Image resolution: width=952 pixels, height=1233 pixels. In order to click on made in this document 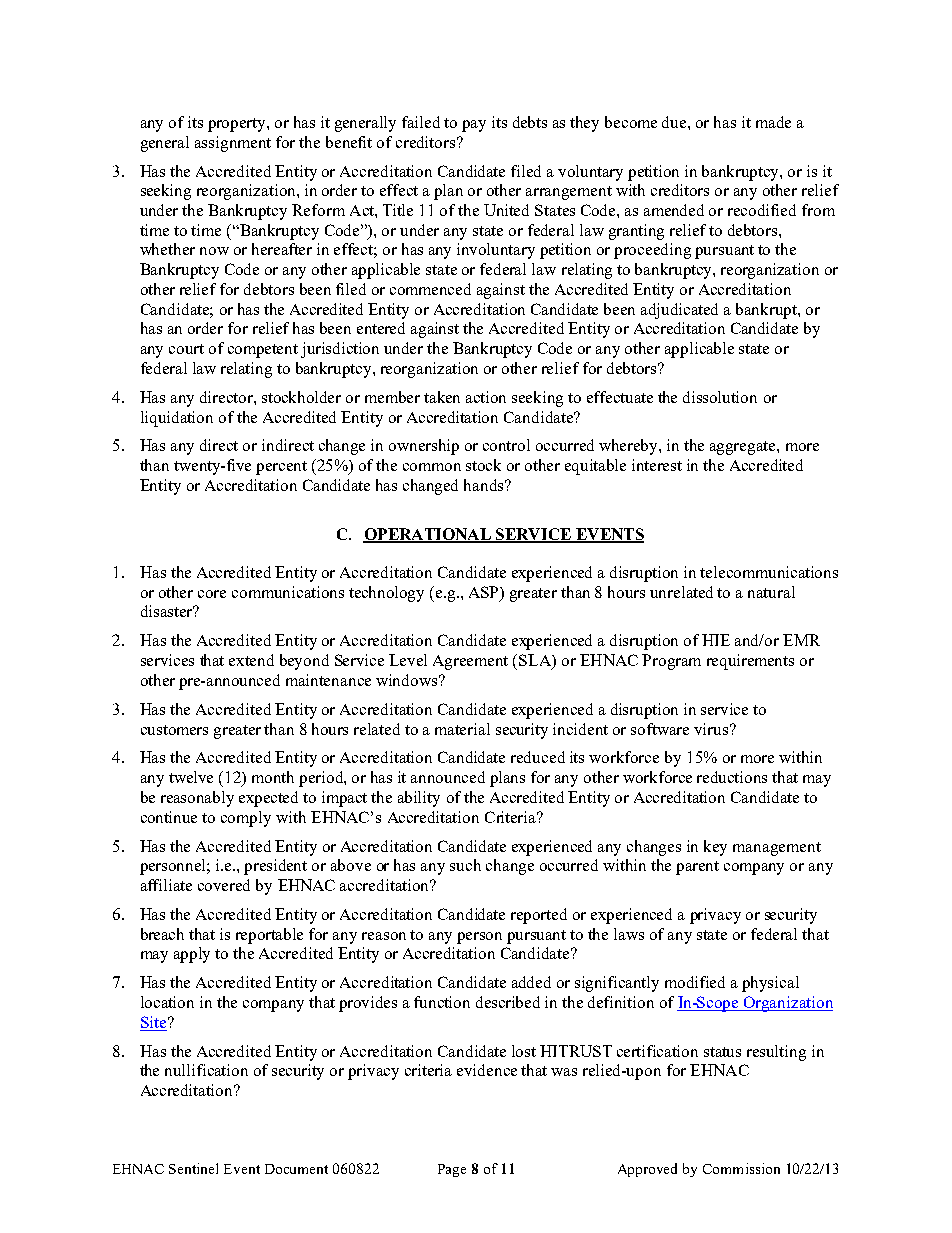, I will do `click(773, 122)`.
